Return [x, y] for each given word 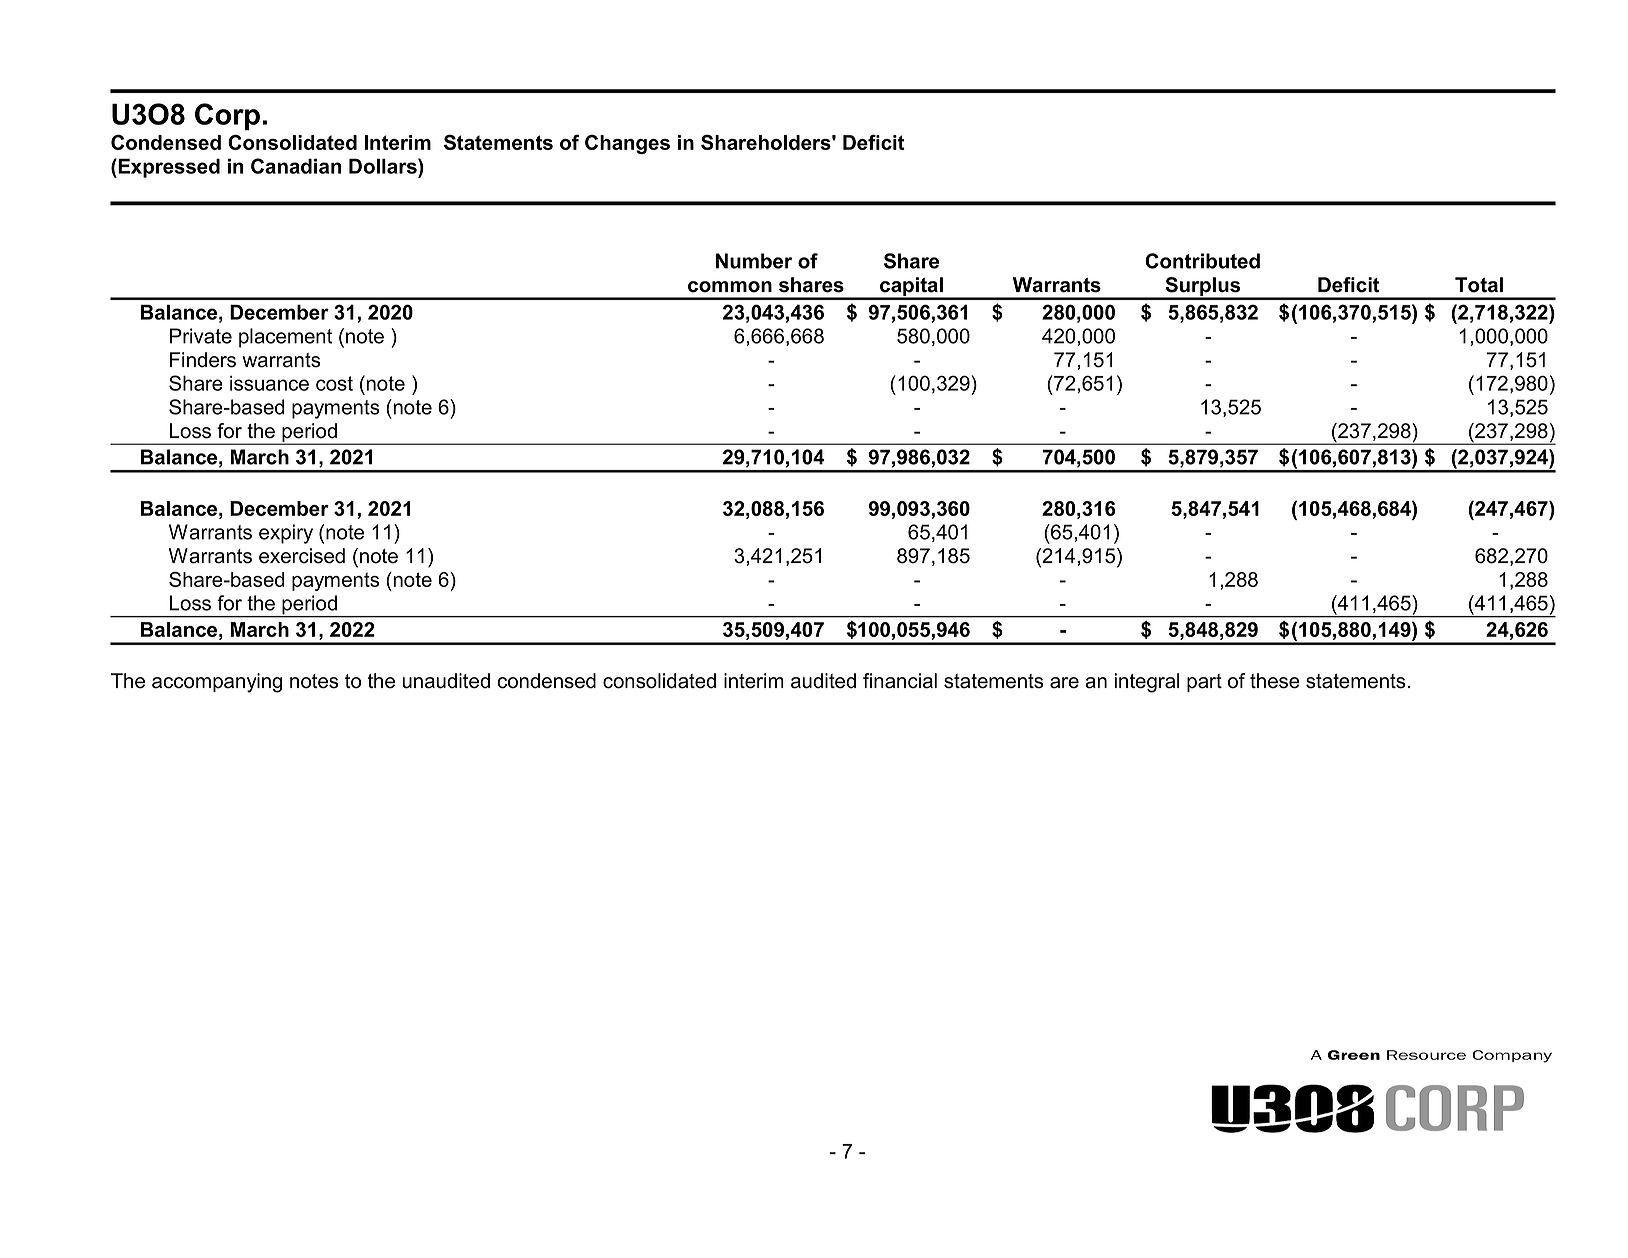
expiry [286, 534]
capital [911, 288]
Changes [627, 144]
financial [900, 681]
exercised [302, 556]
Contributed [1202, 261]
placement [286, 338]
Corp [227, 117]
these [1275, 681]
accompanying [217, 683]
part [1204, 683]
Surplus [1203, 288]
